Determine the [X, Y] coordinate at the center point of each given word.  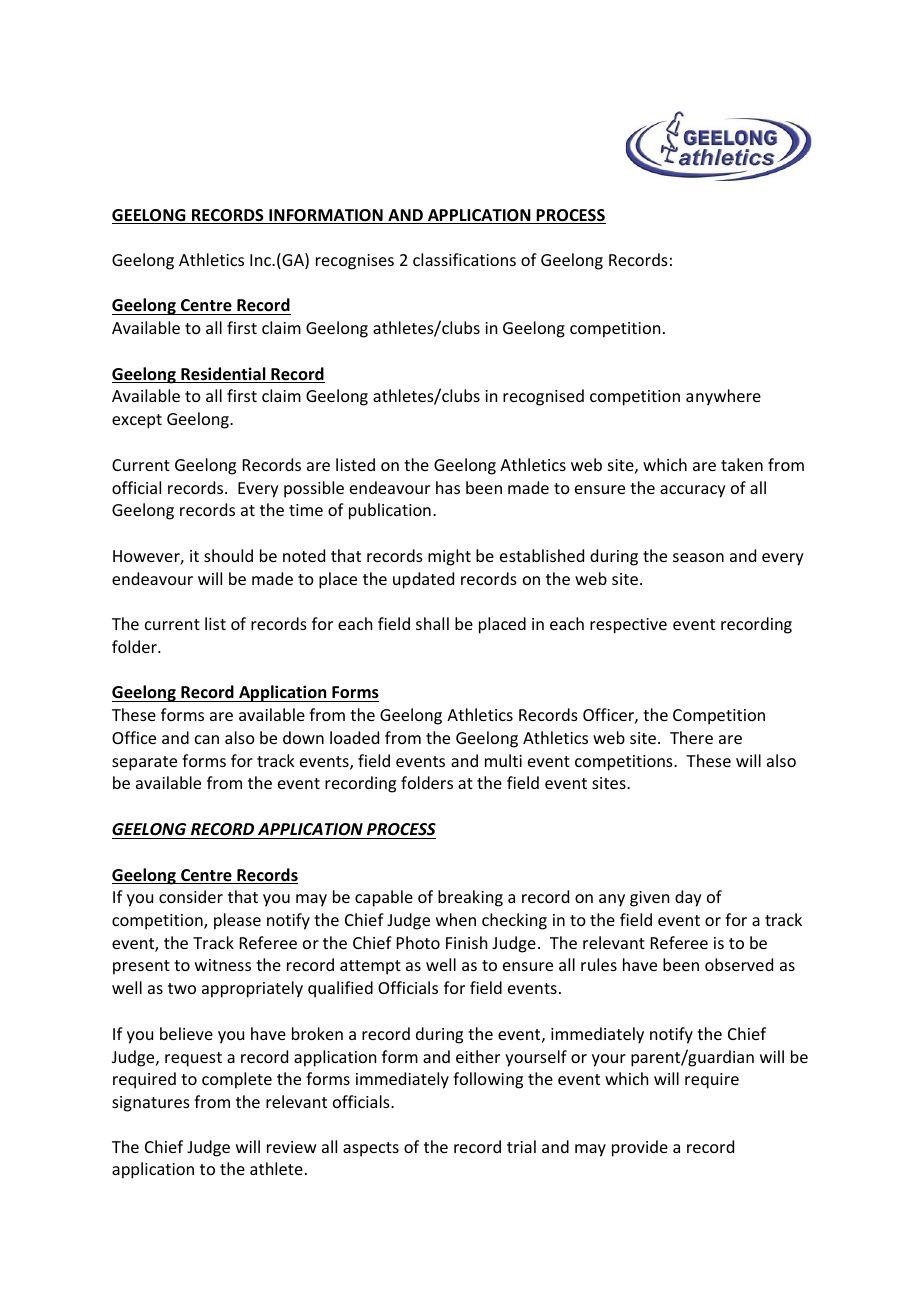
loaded [354, 737]
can [207, 739]
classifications [464, 259]
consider [191, 896]
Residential [223, 375]
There [691, 737]
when [456, 919]
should [228, 555]
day [688, 898]
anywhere [723, 397]
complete [237, 1080]
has [448, 487]
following [488, 1080]
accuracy [693, 491]
